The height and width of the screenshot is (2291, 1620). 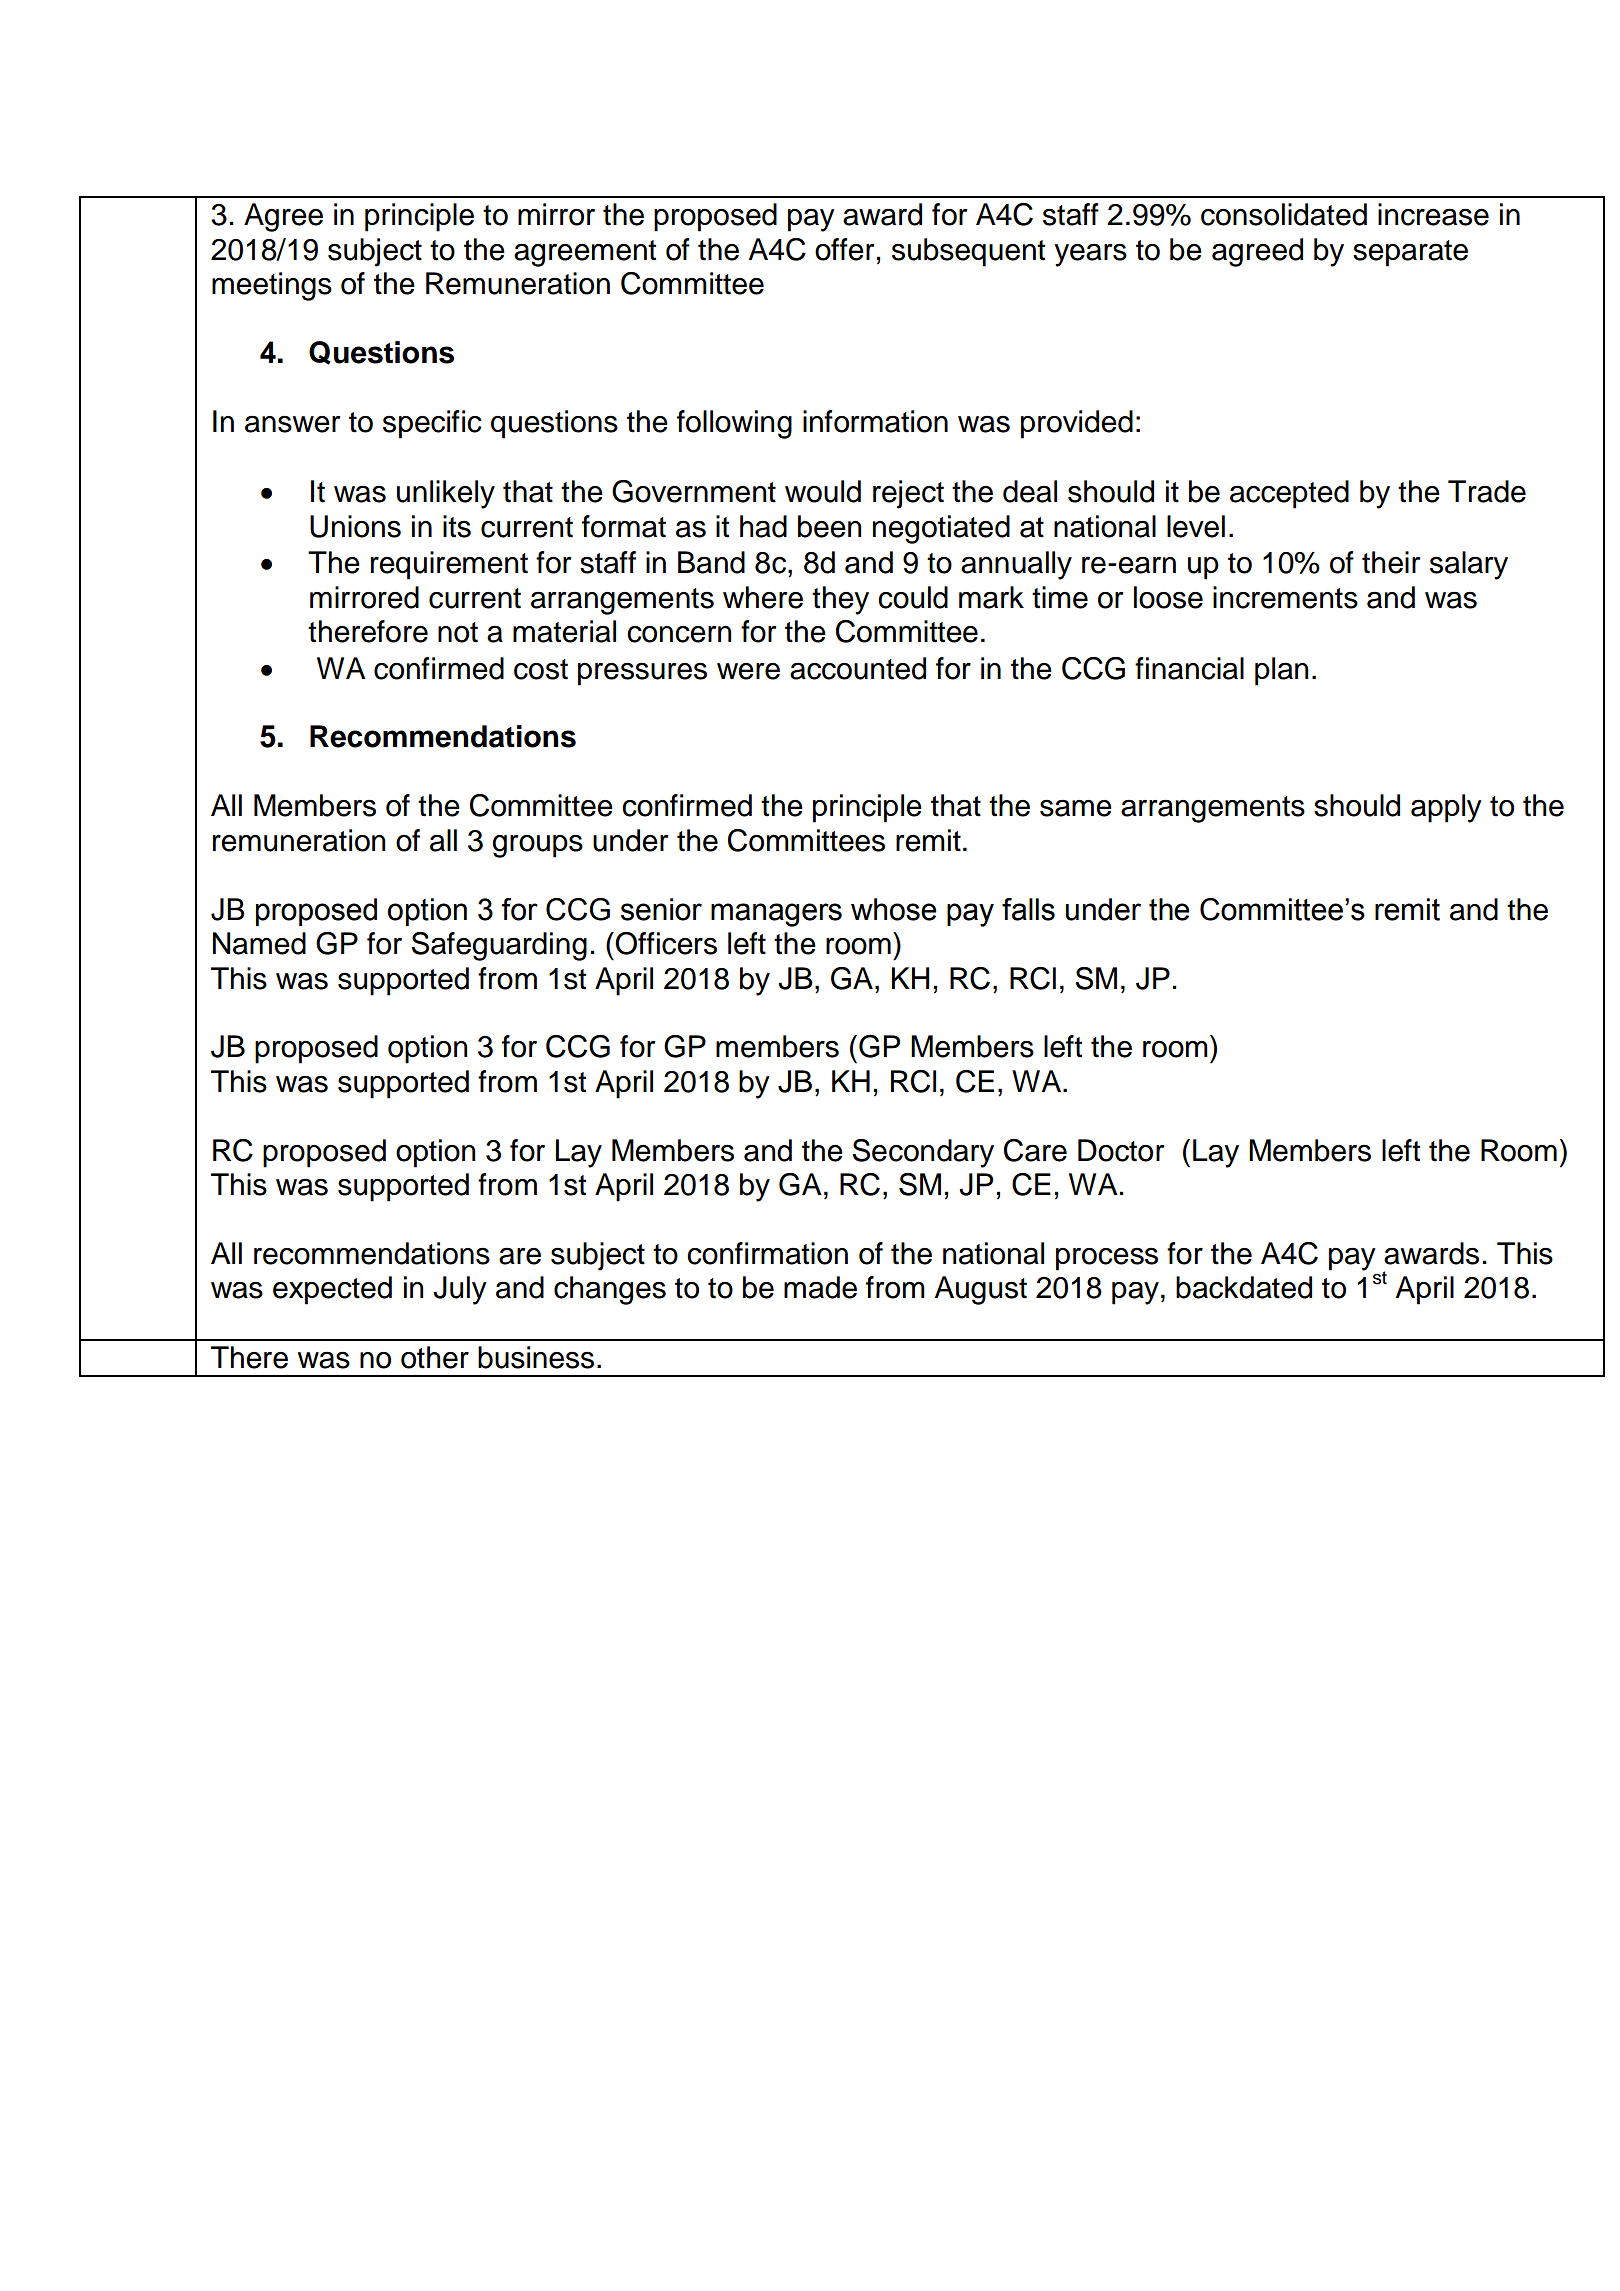 What do you see at coordinates (1446, 808) in the screenshot?
I see `apply` at bounding box center [1446, 808].
